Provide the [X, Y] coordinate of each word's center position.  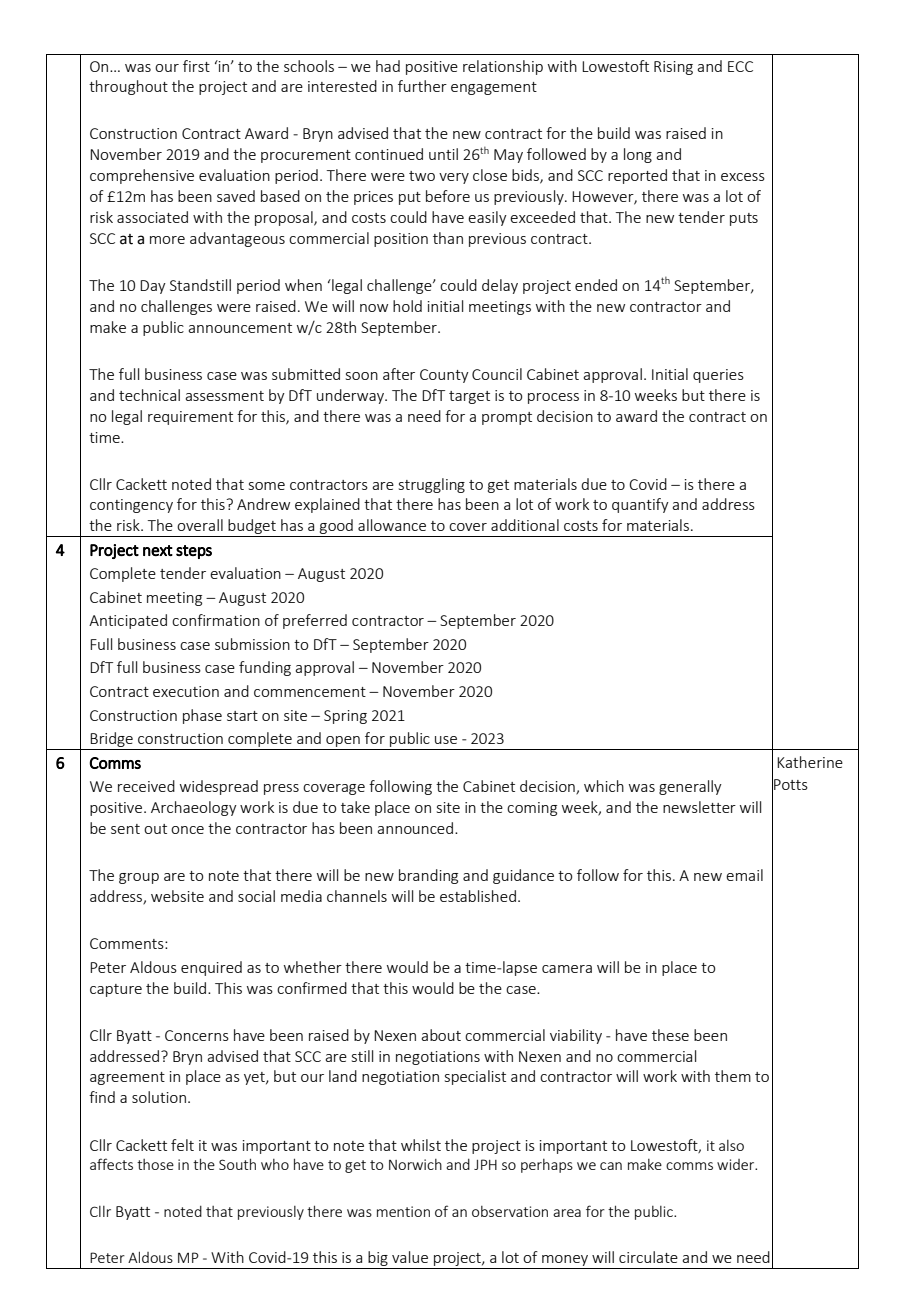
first [196, 66]
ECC [740, 66]
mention [403, 1211]
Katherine [810, 762]
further [422, 86]
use [446, 740]
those [155, 1164]
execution [186, 691]
